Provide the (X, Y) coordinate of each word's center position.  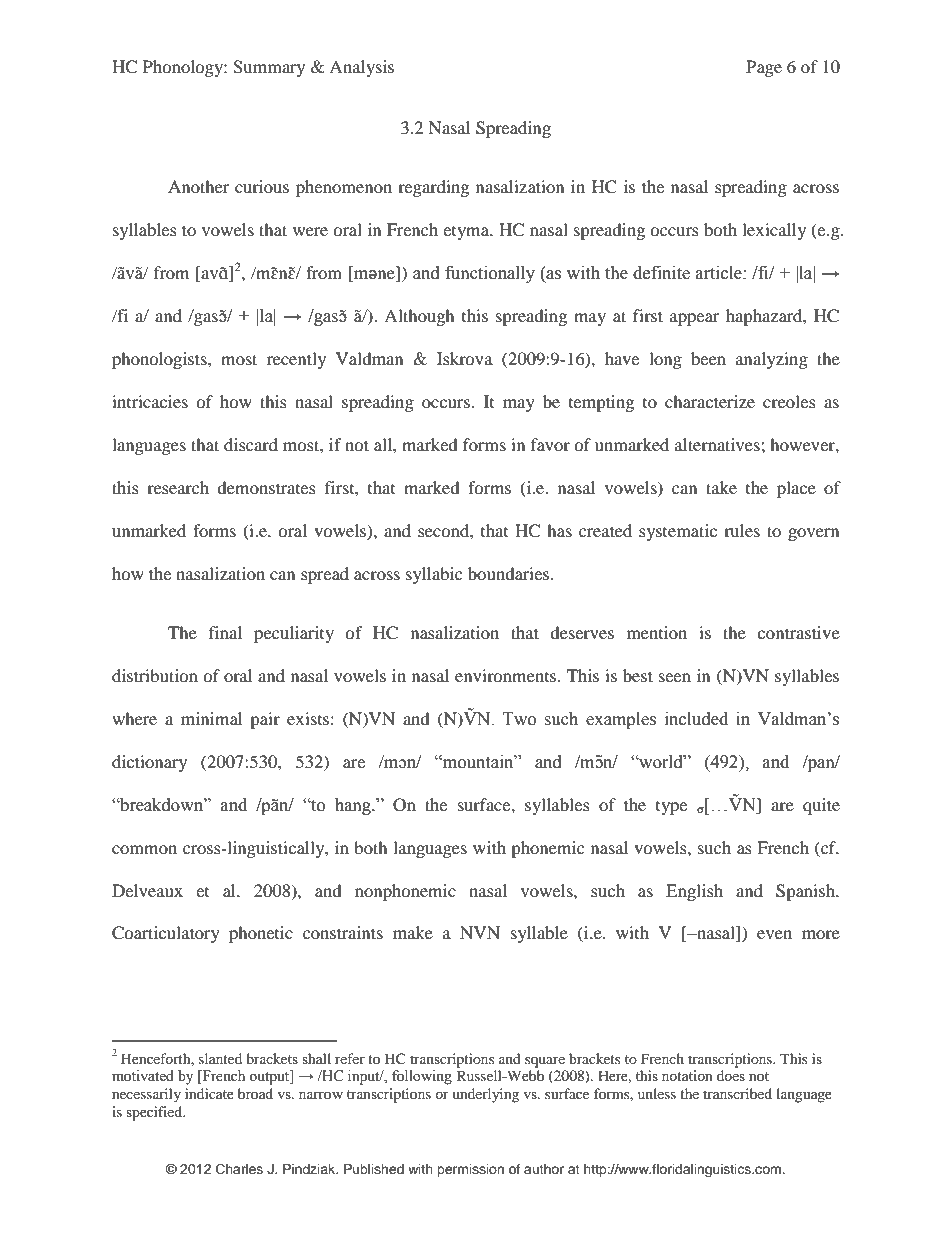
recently (296, 360)
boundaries (508, 573)
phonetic (261, 934)
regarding (433, 188)
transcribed (737, 1093)
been (708, 358)
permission (470, 1170)
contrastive (798, 632)
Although (419, 317)
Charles (239, 1169)
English (694, 892)
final (225, 632)
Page (764, 68)
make (413, 932)
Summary (269, 68)
